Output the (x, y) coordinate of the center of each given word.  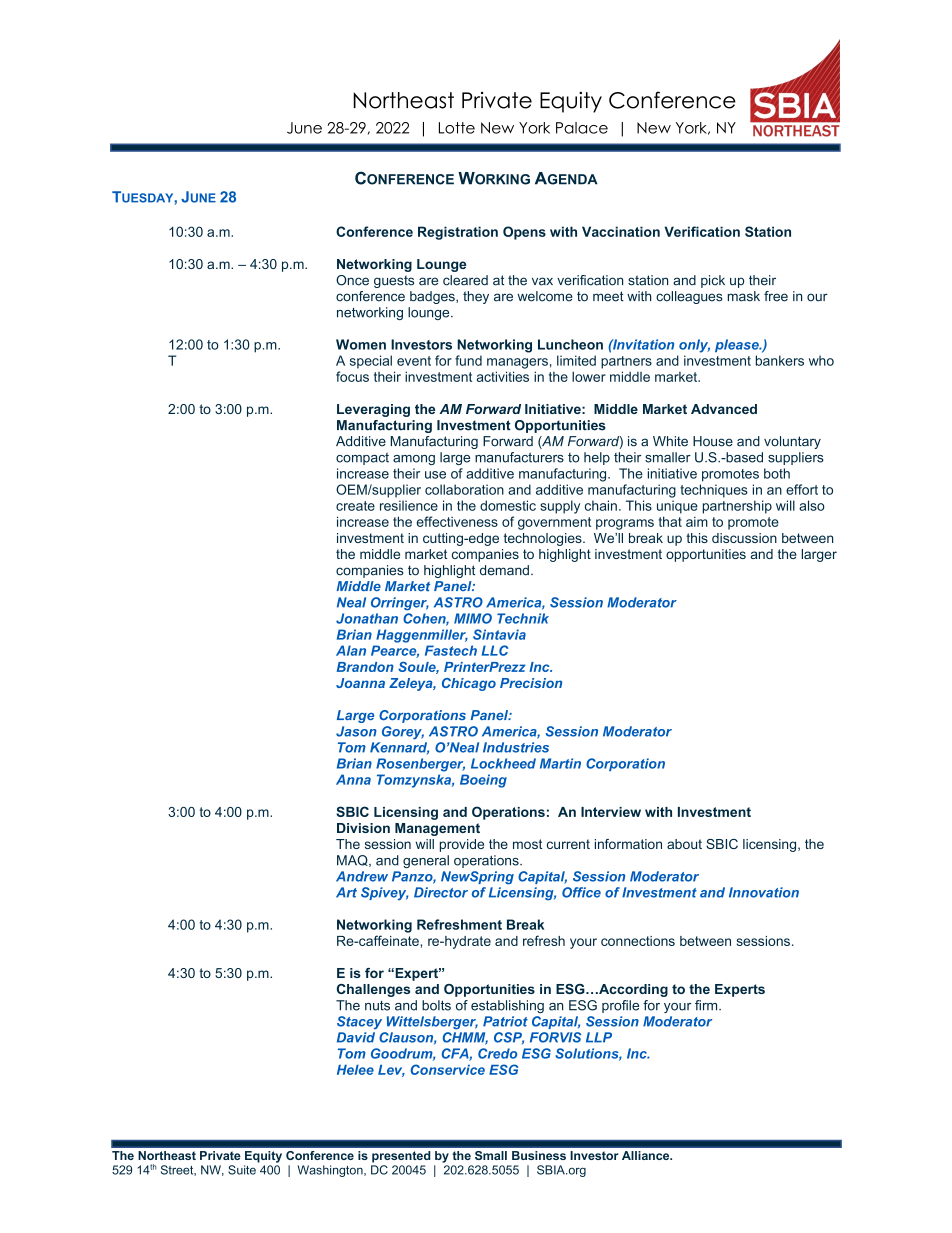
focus (352, 376)
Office (581, 892)
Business (539, 1155)
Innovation (764, 892)
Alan (351, 650)
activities (503, 376)
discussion (744, 538)
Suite (242, 1170)
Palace (582, 128)
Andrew (362, 876)
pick (713, 281)
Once (352, 280)
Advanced (724, 409)
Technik (523, 618)
